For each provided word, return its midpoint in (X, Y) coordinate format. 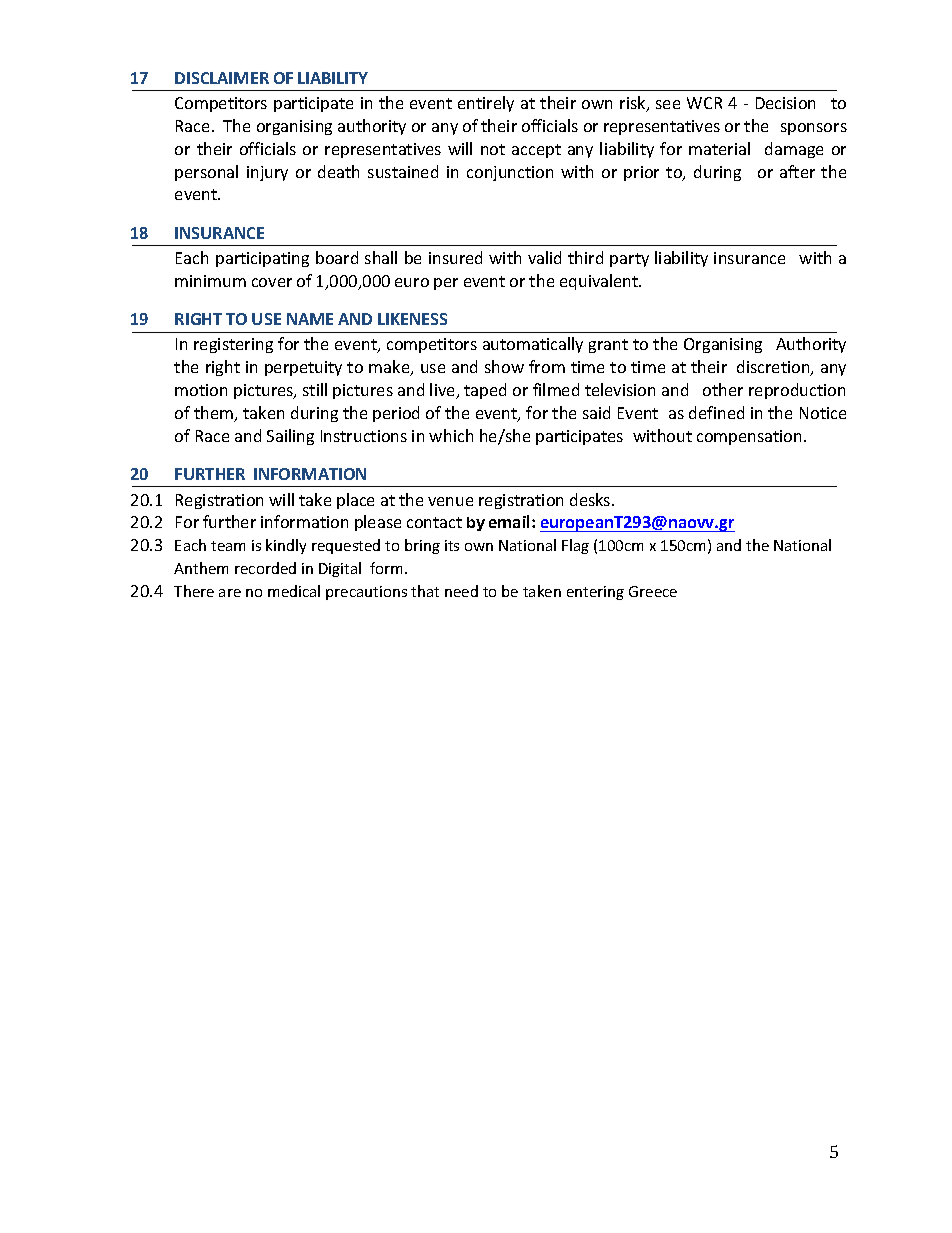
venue (450, 501)
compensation (749, 437)
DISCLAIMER (222, 78)
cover (272, 282)
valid (544, 257)
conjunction (510, 173)
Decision (785, 103)
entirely (486, 104)
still (315, 389)
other (723, 389)
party (629, 260)
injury (267, 173)
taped (485, 391)
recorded (265, 568)
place (355, 501)
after (797, 171)
